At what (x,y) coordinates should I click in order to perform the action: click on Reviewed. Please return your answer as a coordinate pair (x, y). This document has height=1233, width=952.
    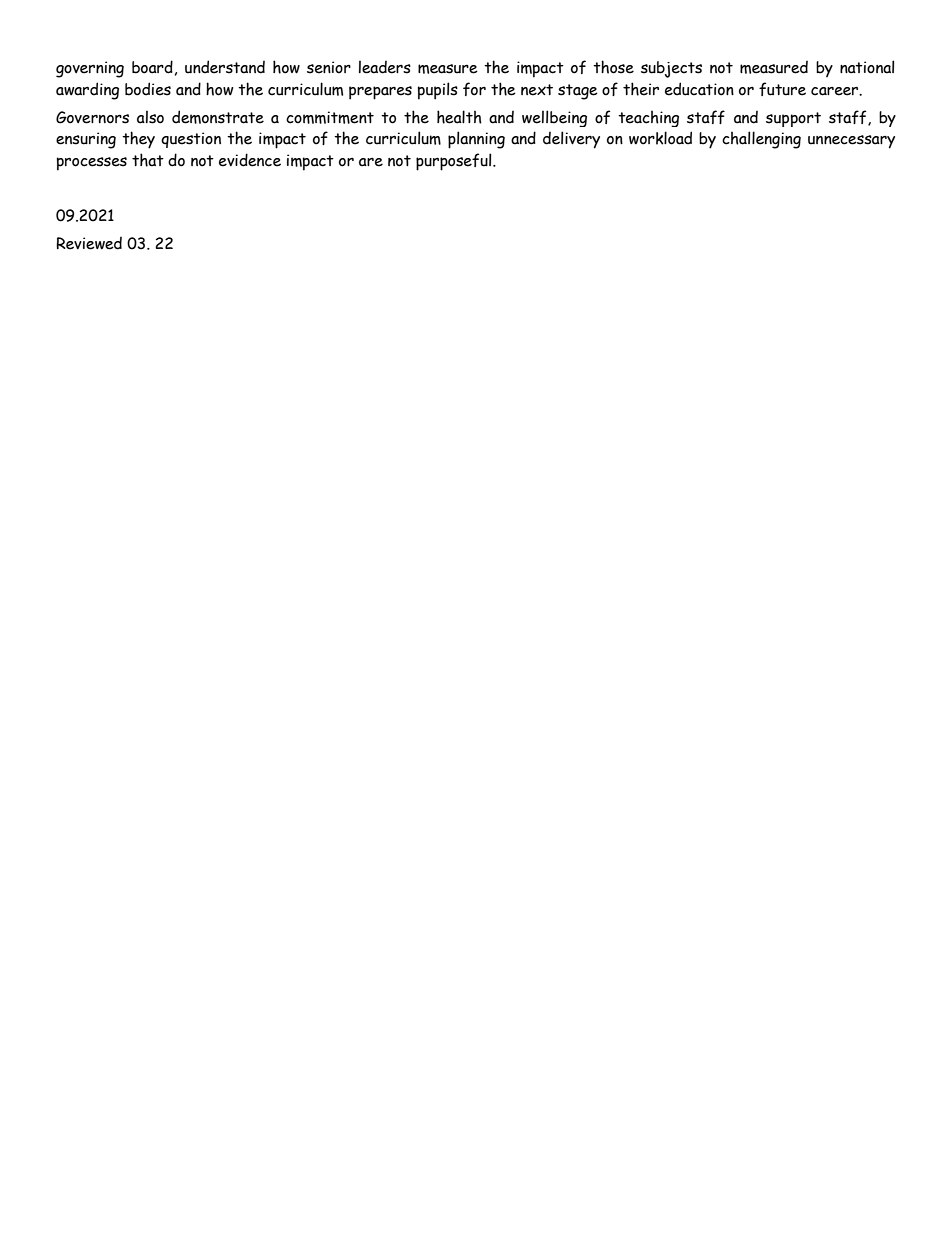
    Looking at the image, I should click on (89, 243).
